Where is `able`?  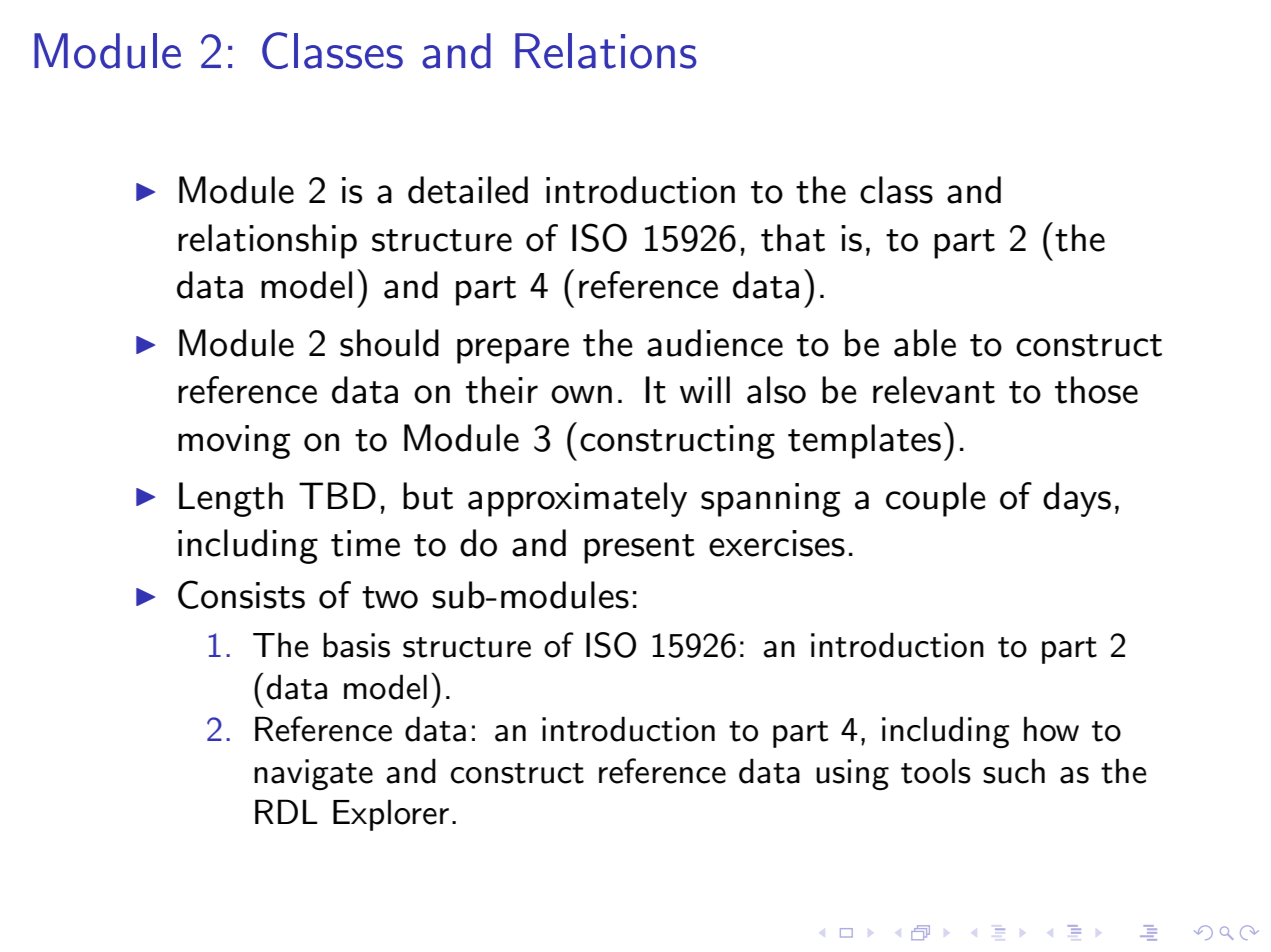
able is located at coordinates (925, 343).
